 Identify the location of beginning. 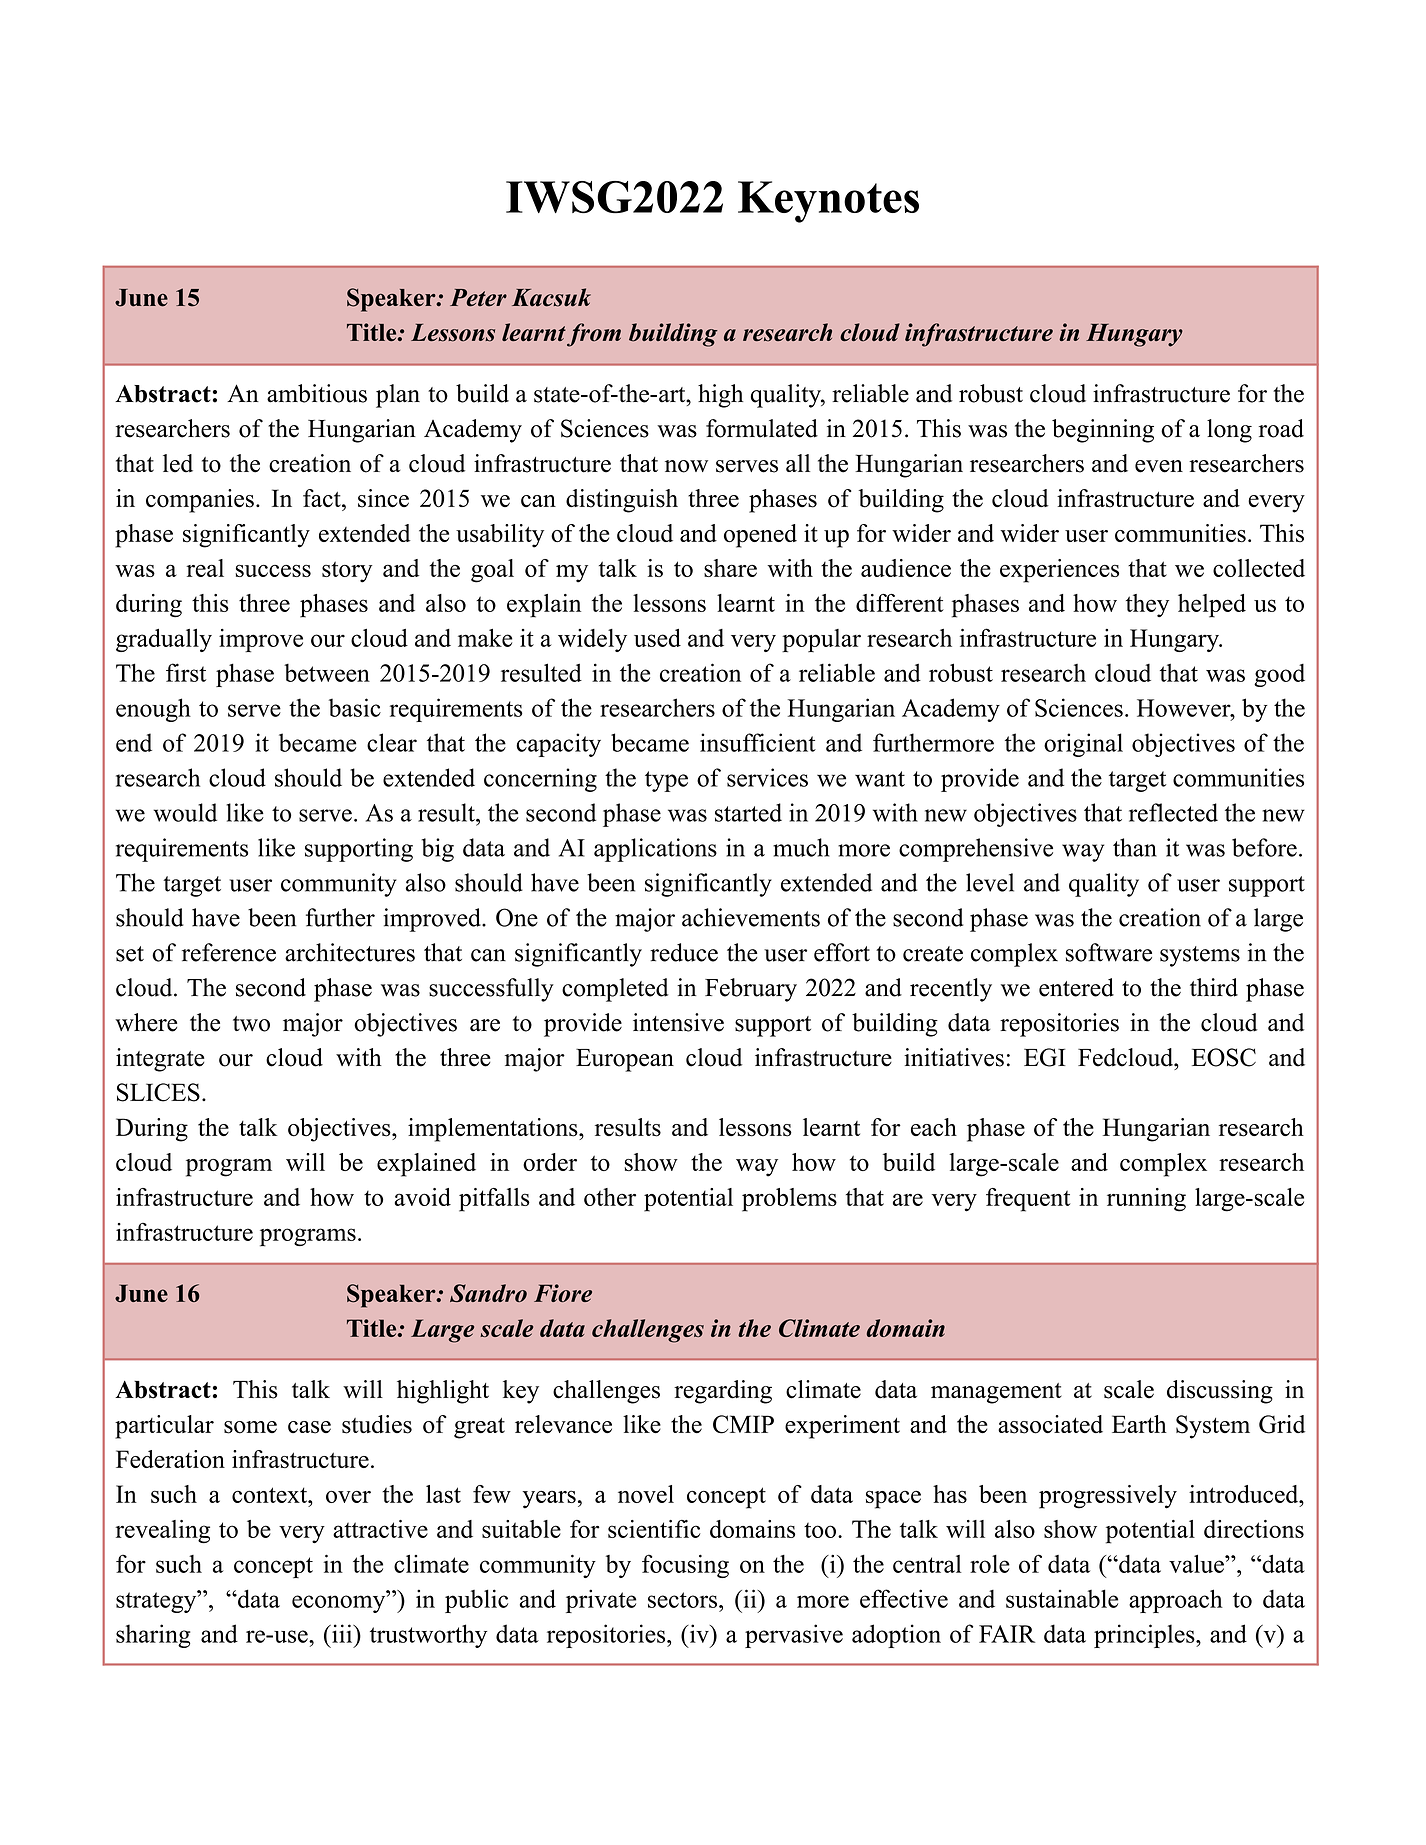
(1103, 431).
